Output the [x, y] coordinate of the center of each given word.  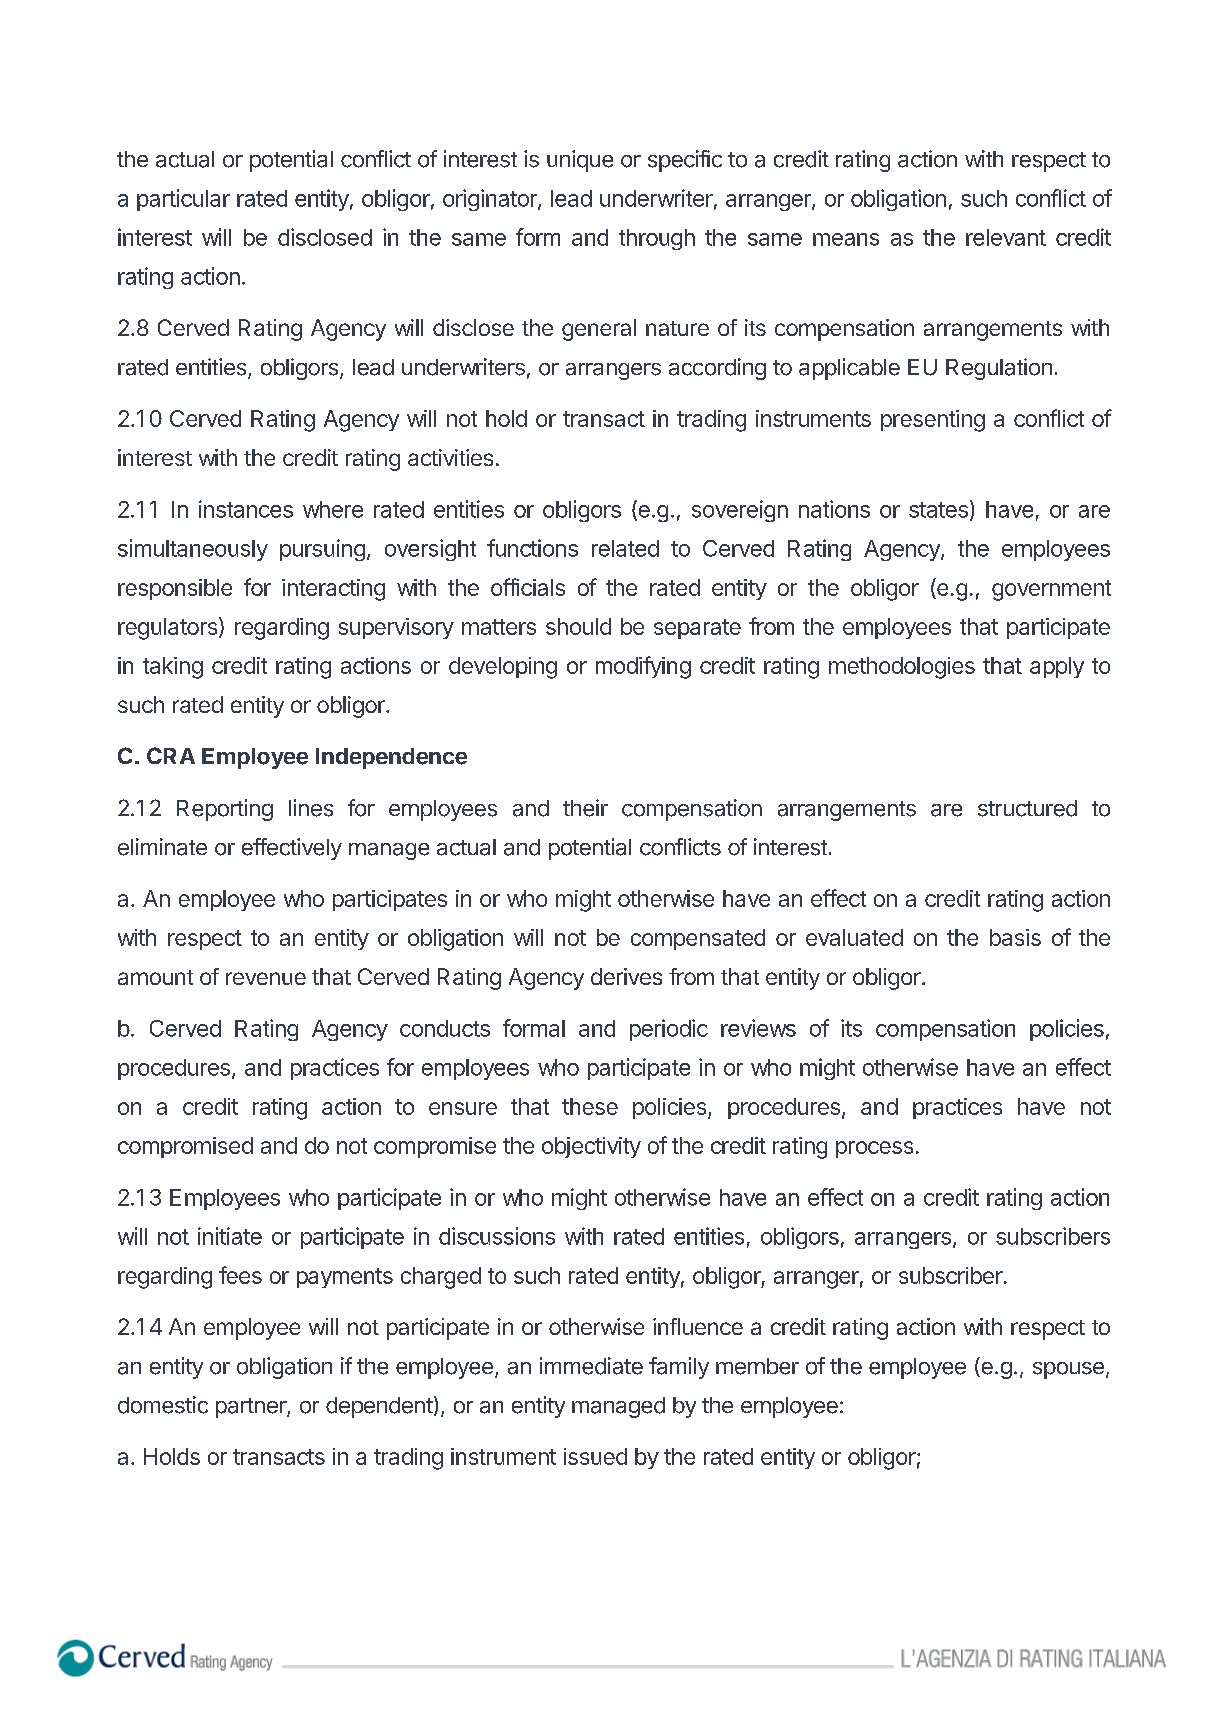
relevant [1006, 237]
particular [183, 200]
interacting [333, 590]
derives [626, 976]
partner [252, 1408]
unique [580, 161]
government [1051, 590]
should [578, 626]
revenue [266, 978]
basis [1015, 937]
